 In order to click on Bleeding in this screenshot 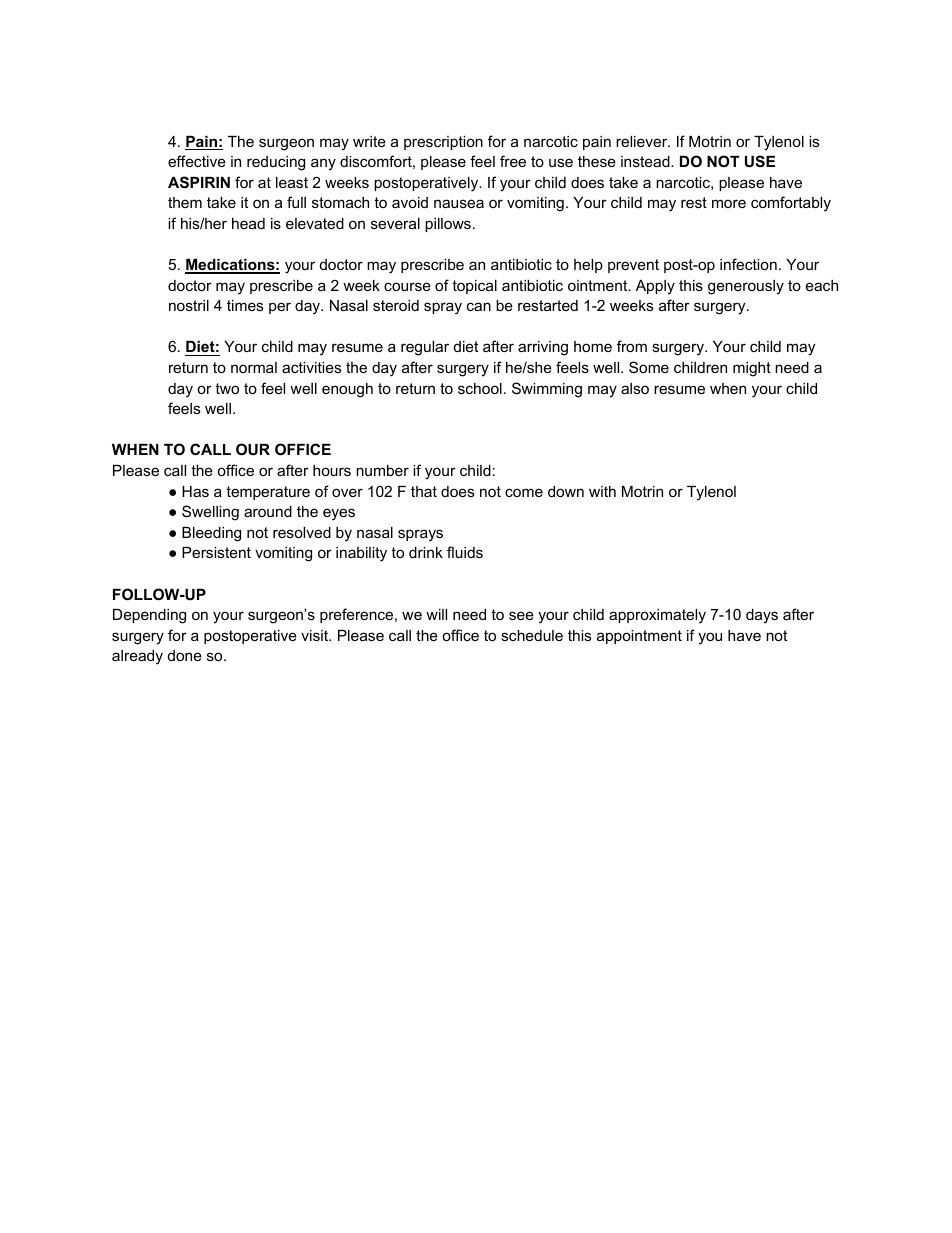, I will do `click(211, 534)`.
